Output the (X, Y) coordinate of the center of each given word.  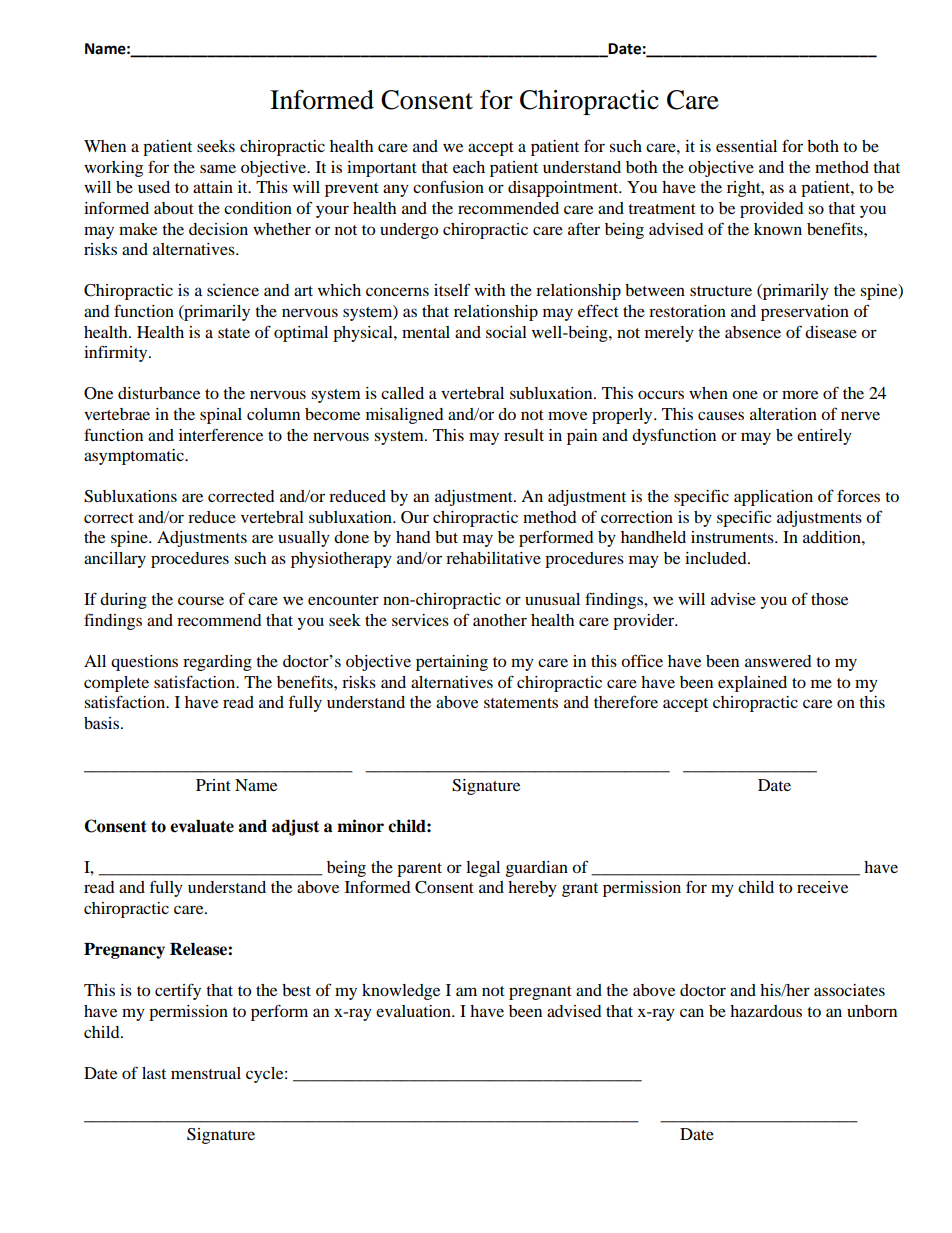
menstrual (206, 1073)
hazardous (766, 1011)
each (469, 167)
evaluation (414, 1011)
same (218, 168)
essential (746, 146)
